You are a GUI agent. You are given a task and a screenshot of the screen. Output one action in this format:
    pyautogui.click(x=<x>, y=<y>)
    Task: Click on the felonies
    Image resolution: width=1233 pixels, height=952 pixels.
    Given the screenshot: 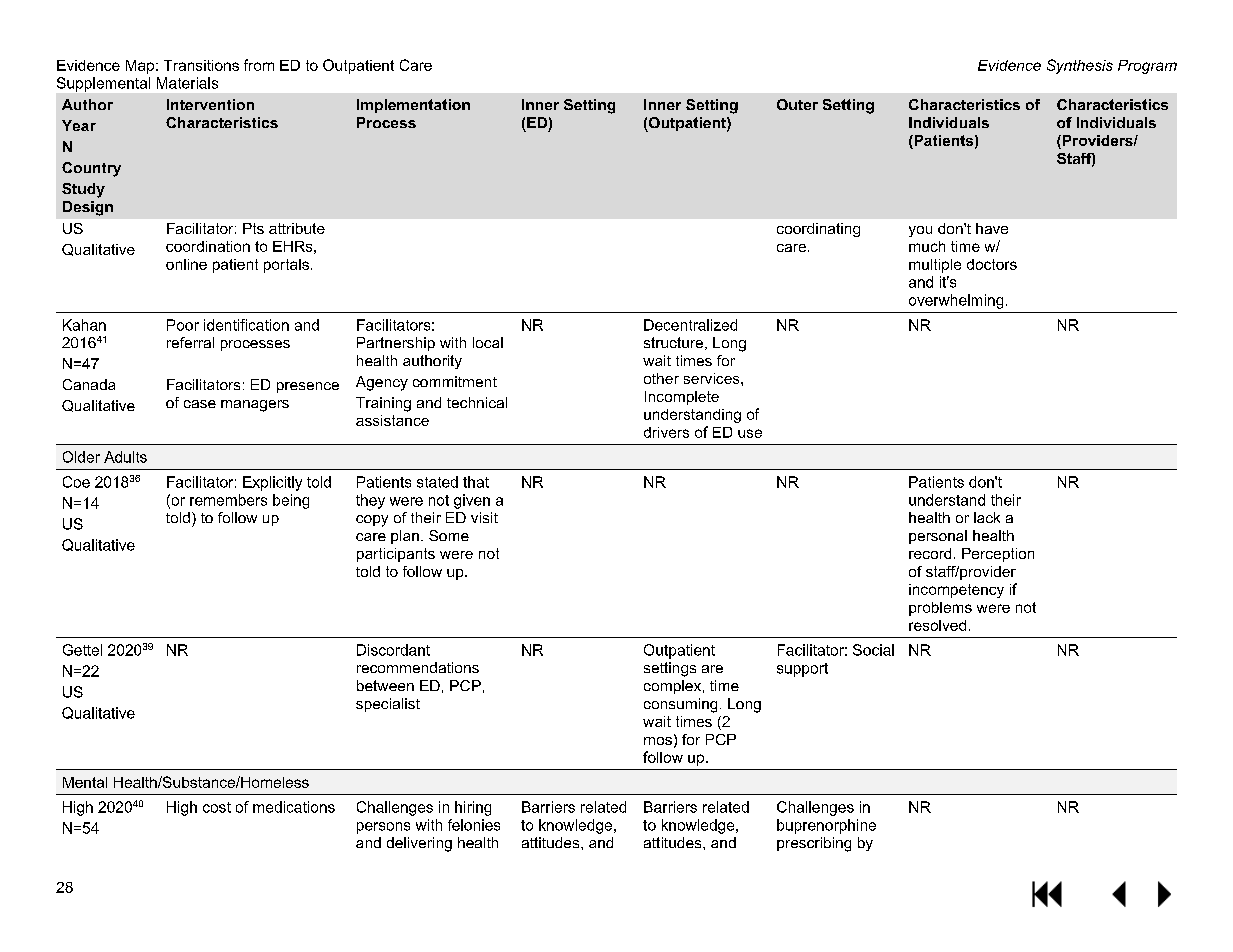 What is the action you would take?
    pyautogui.click(x=474, y=825)
